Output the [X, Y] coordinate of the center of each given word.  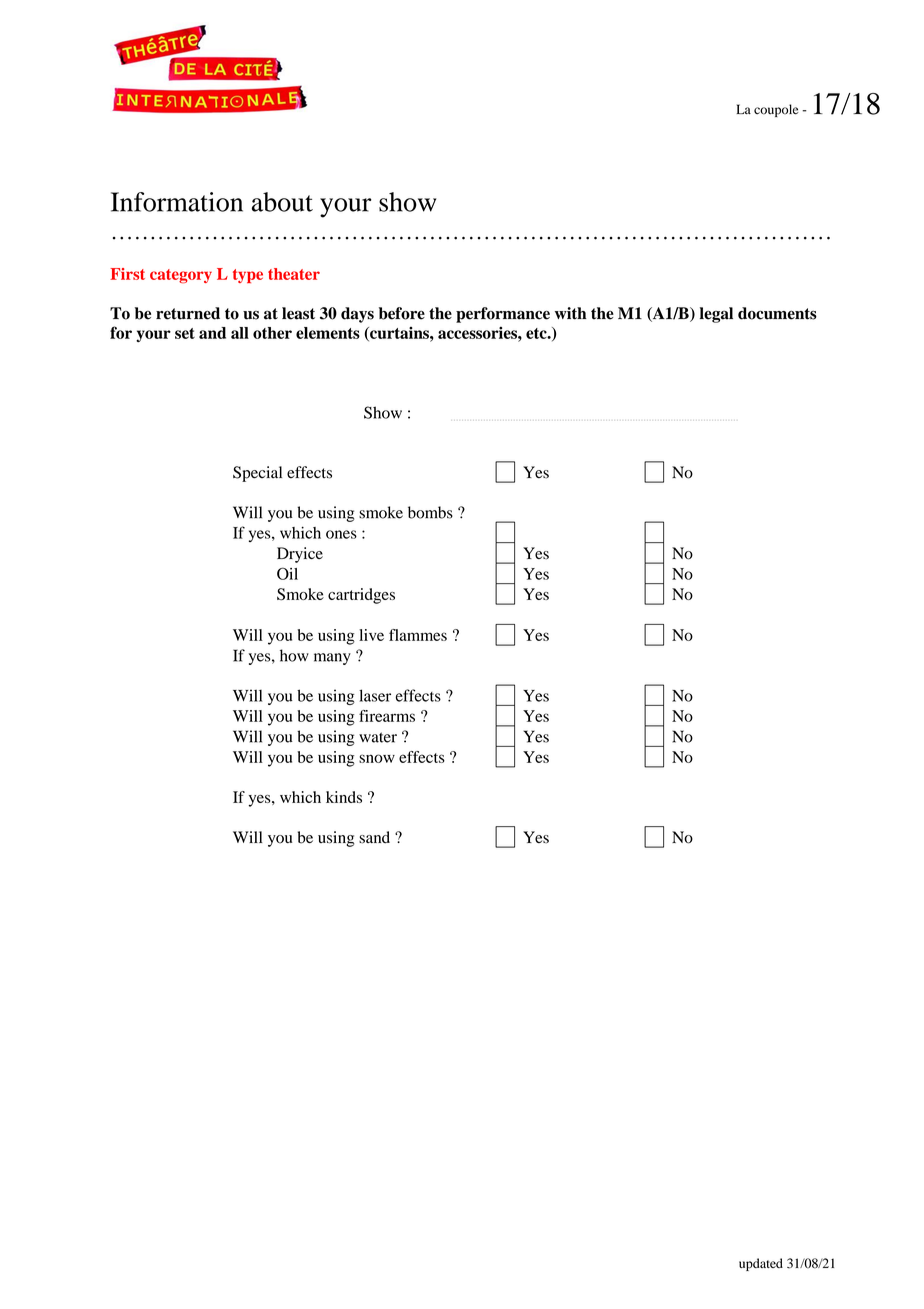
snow [377, 758]
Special [257, 474]
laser [375, 695]
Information [177, 202]
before [402, 313]
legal [716, 315]
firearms [387, 716]
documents [777, 313]
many [332, 659]
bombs [430, 512]
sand [374, 837]
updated [761, 1264]
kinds [344, 797]
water [378, 737]
